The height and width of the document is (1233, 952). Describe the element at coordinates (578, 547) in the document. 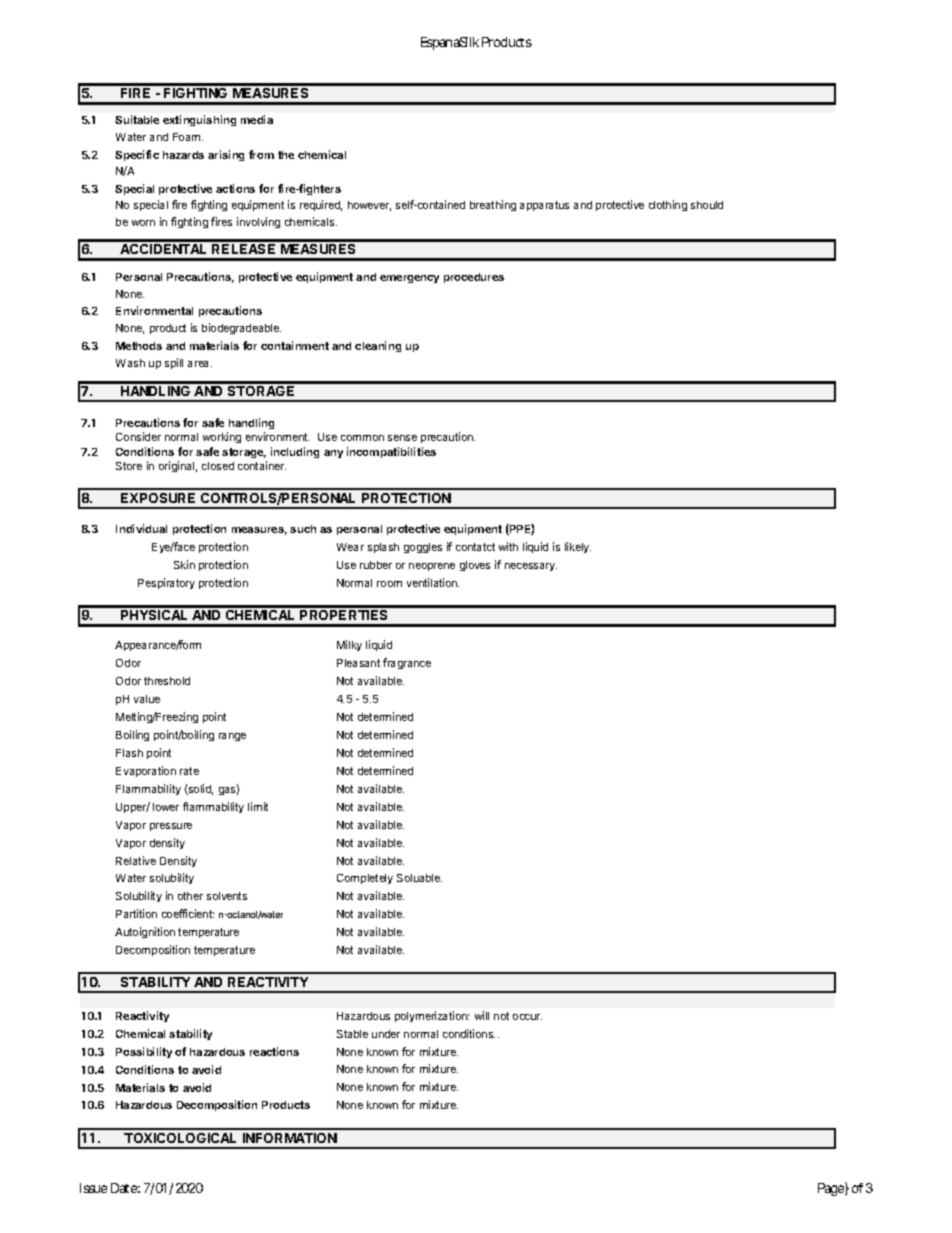

I see `likely` at that location.
